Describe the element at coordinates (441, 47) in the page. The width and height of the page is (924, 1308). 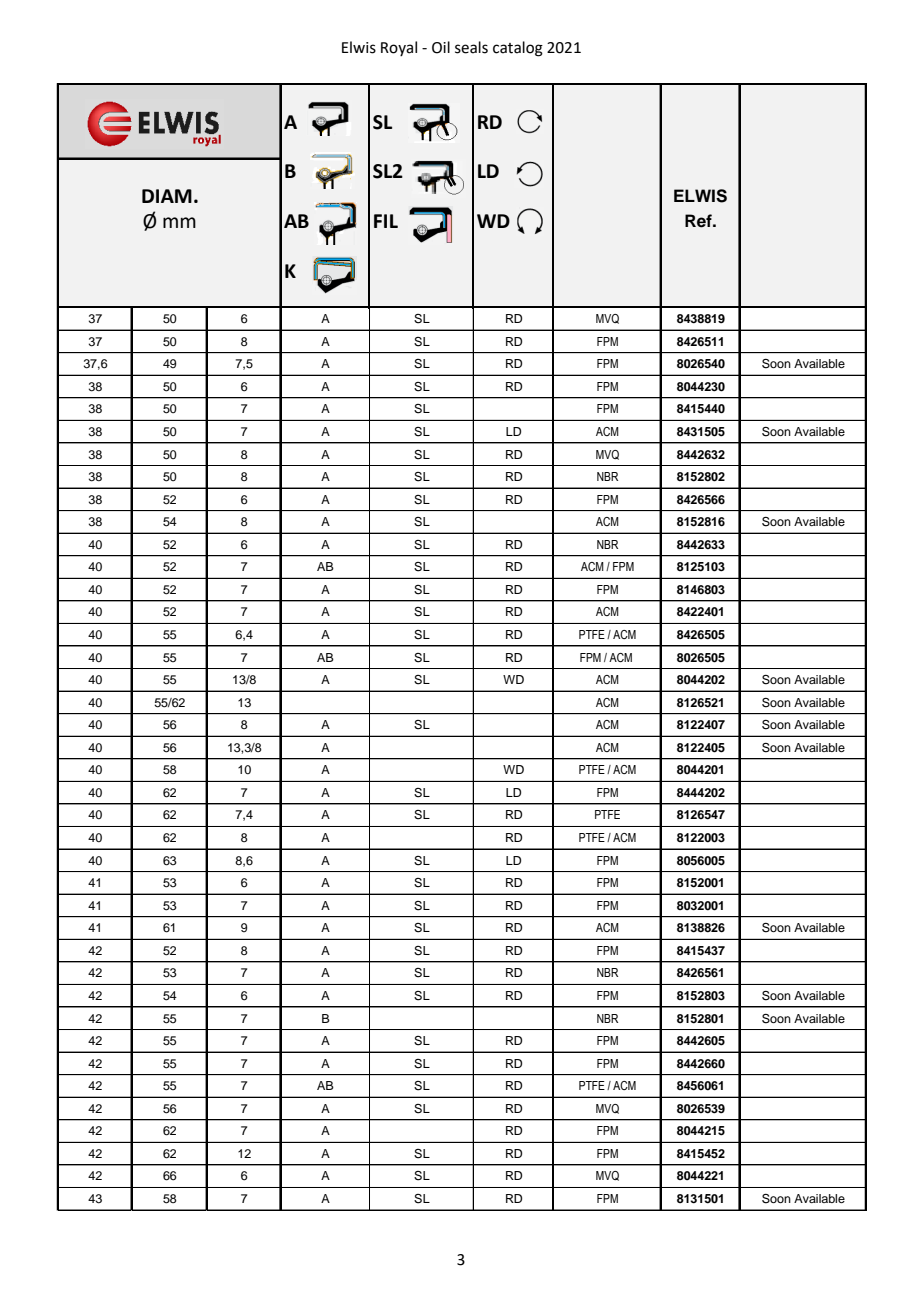
I see `Oil` at that location.
